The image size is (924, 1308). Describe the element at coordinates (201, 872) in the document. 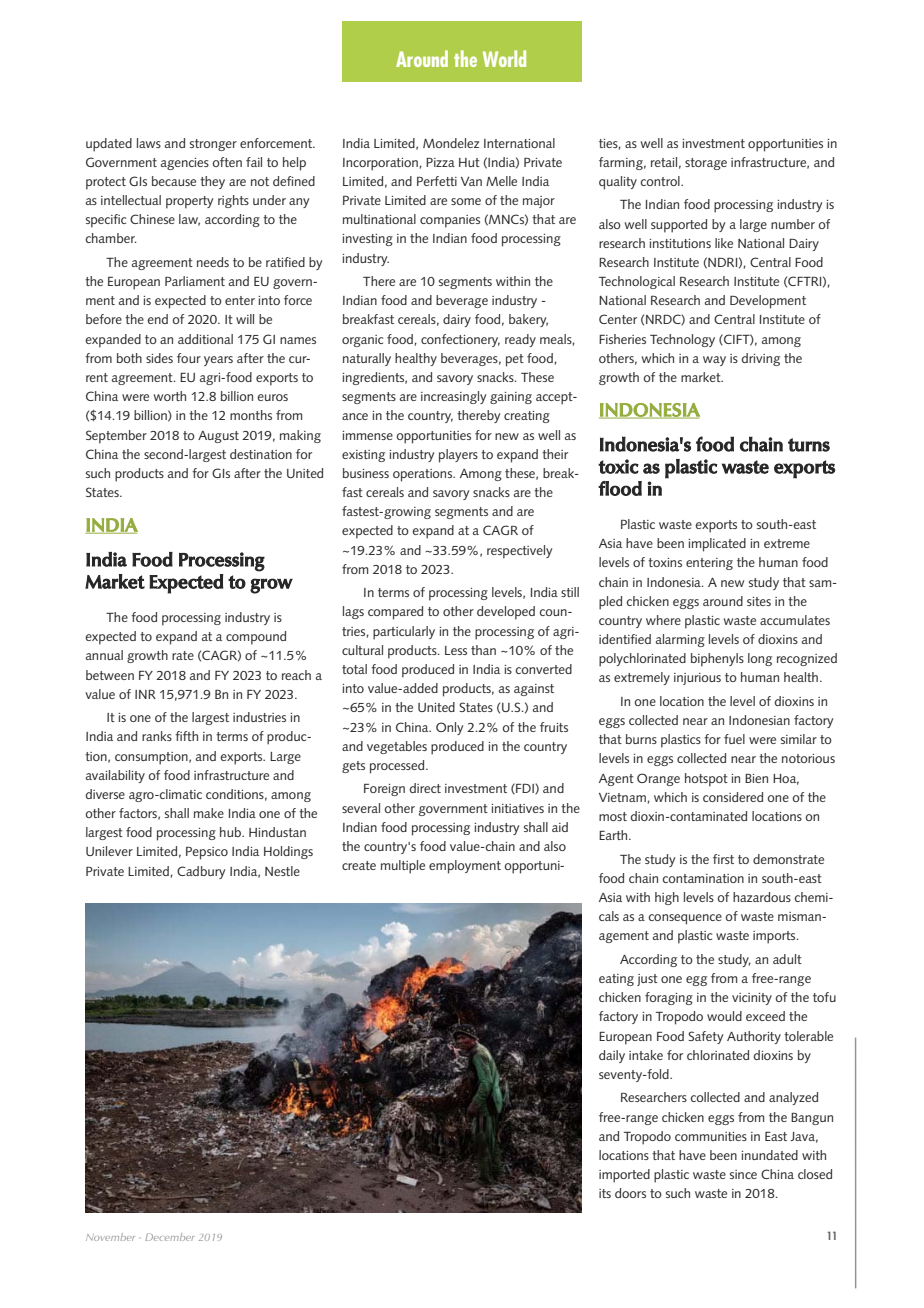

I see `Cadbury` at that location.
